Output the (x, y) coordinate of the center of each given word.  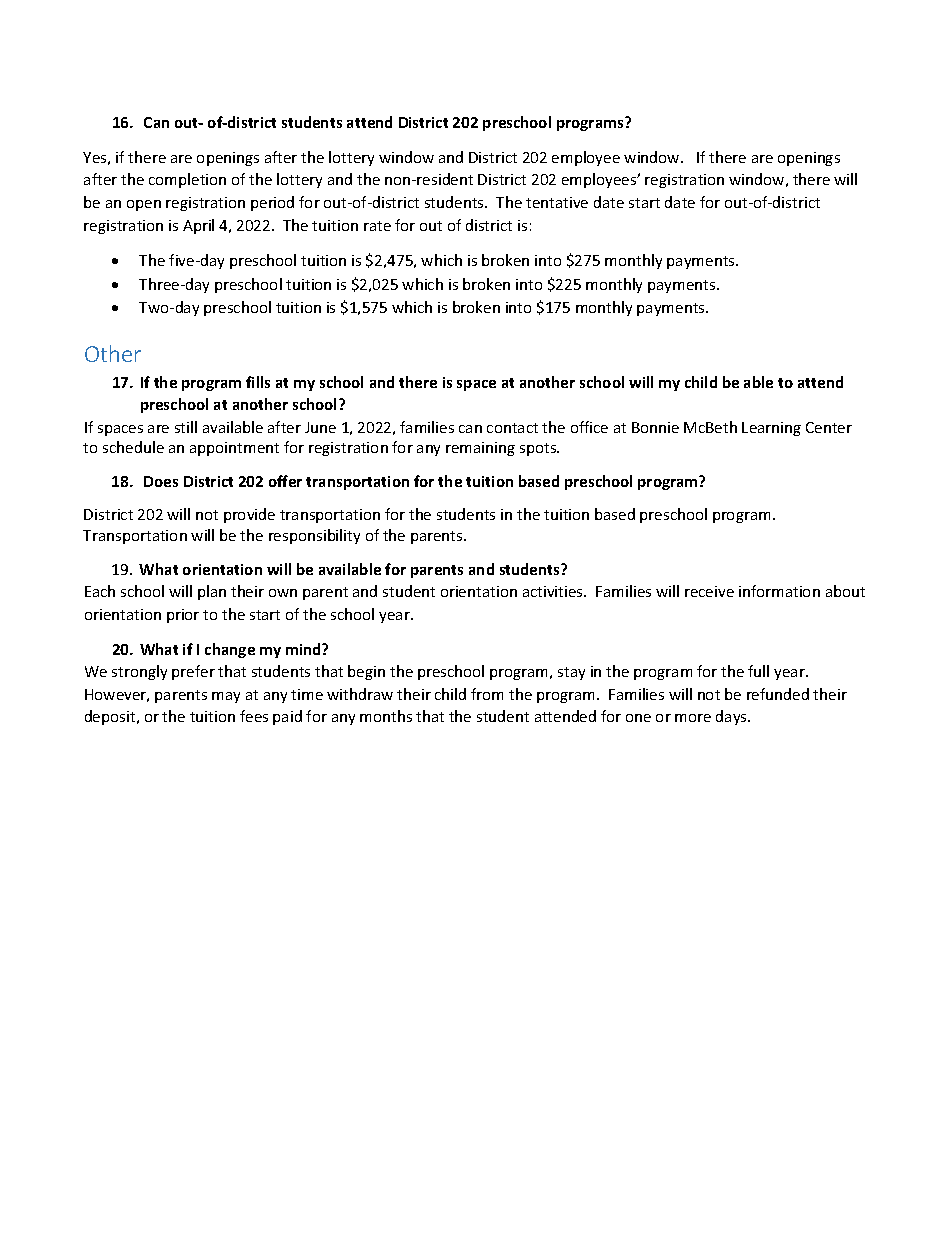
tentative (557, 202)
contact (512, 428)
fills (258, 382)
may (226, 697)
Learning (771, 429)
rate (377, 226)
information (779, 591)
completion (187, 180)
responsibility (314, 536)
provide (249, 515)
